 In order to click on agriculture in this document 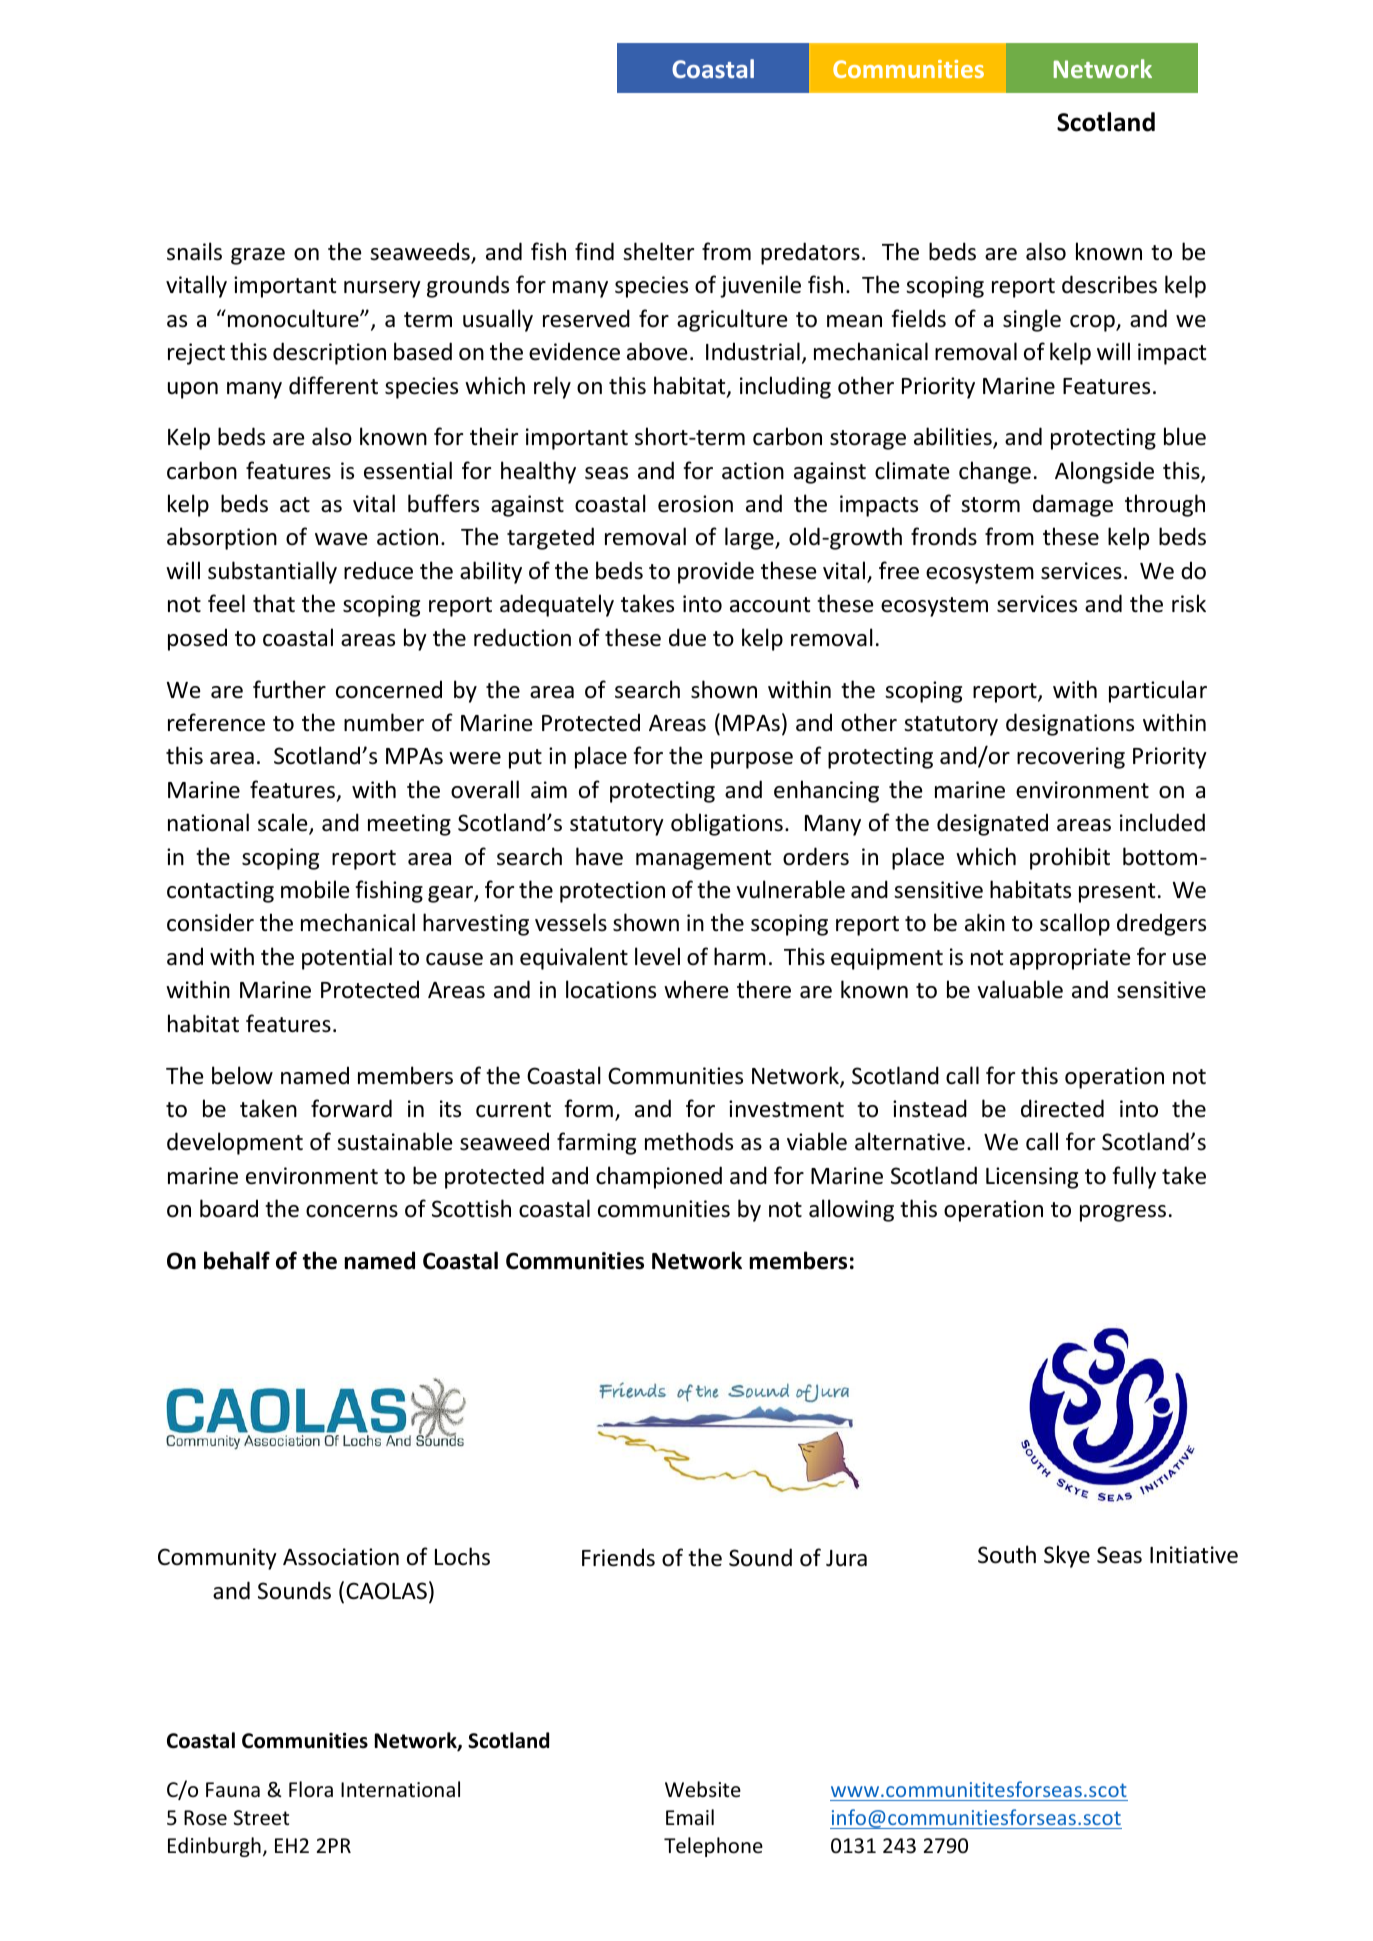, I will do `click(732, 320)`.
